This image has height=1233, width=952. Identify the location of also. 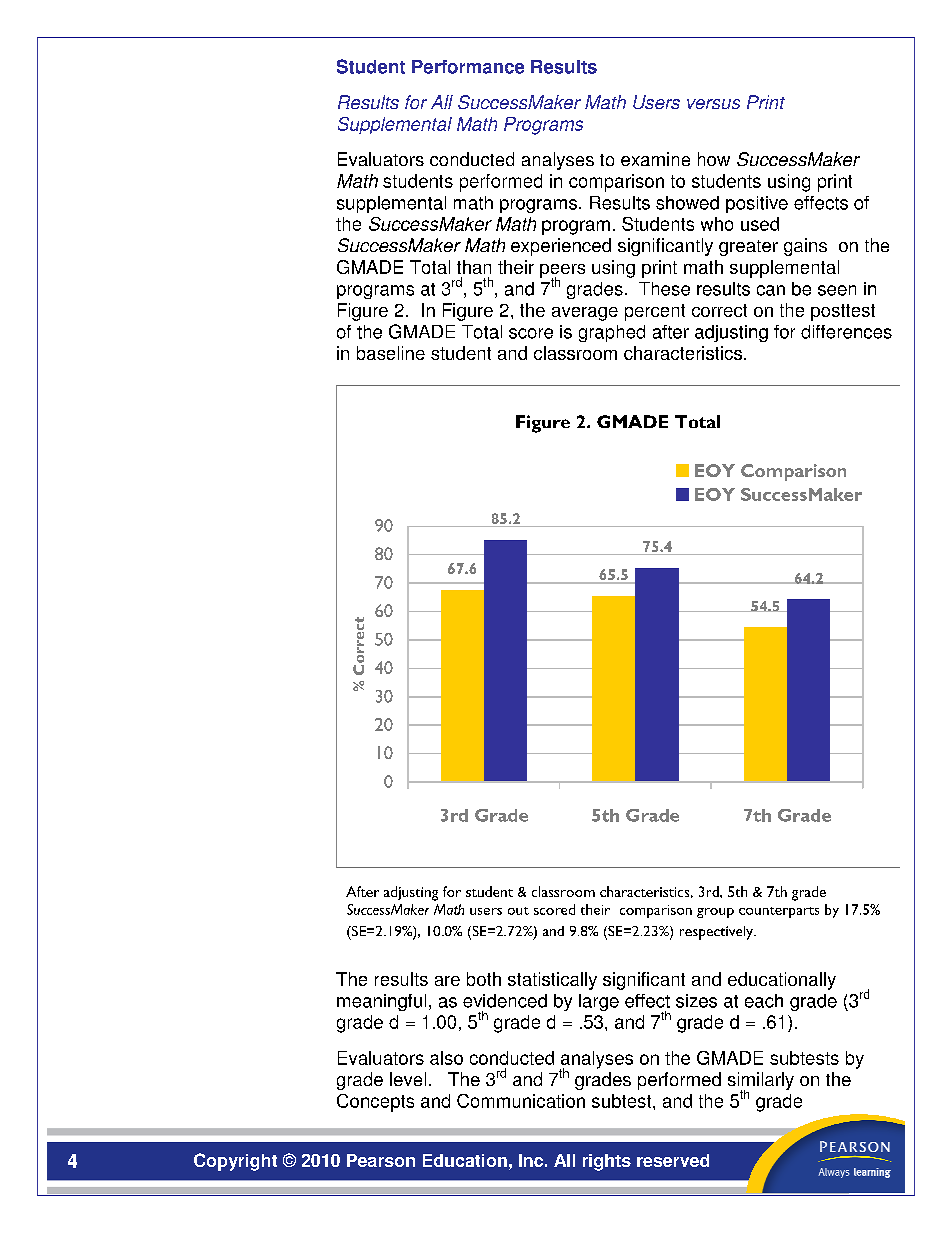
(446, 1058).
